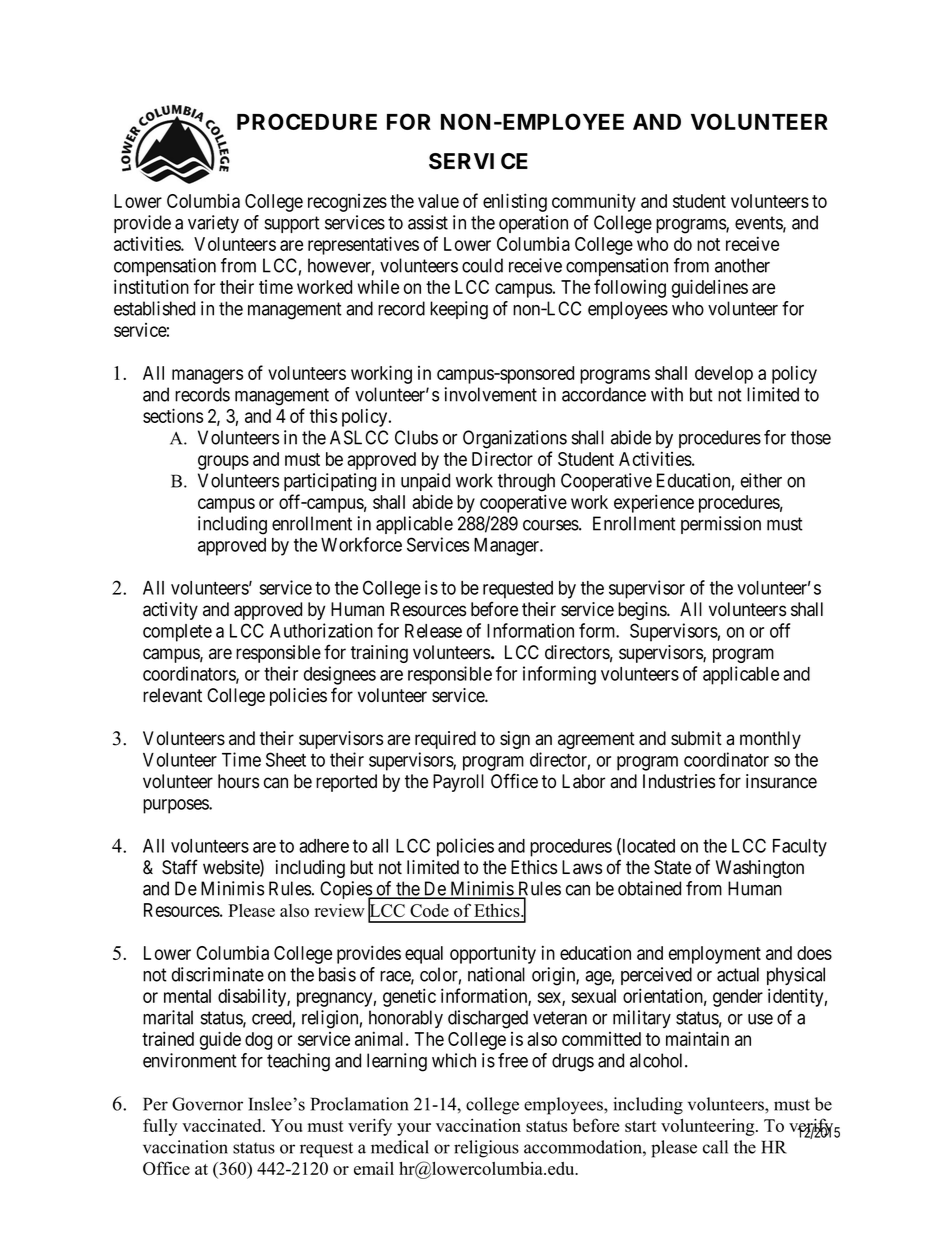  I want to click on variety, so click(213, 224).
